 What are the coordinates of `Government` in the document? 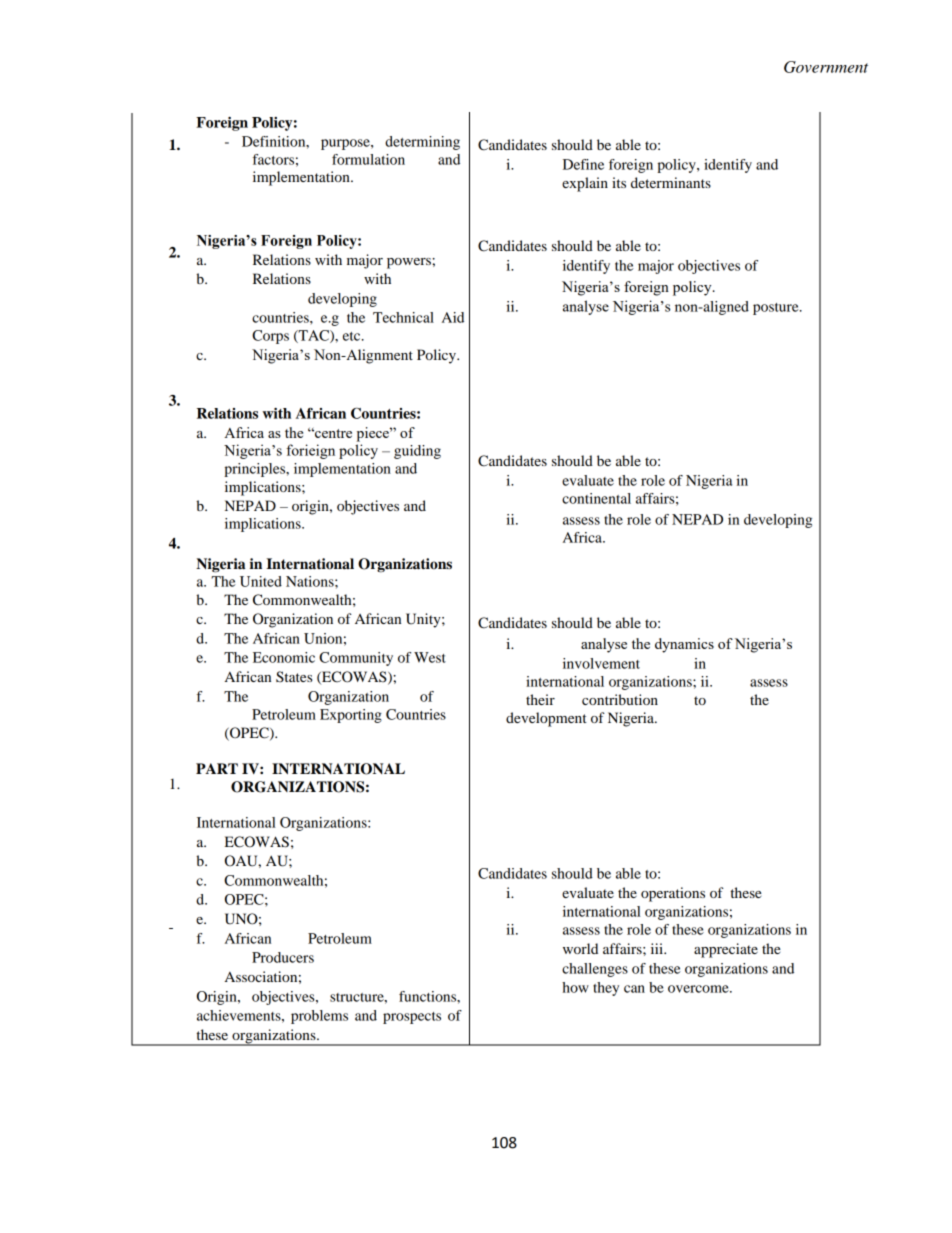 It's located at (826, 67).
